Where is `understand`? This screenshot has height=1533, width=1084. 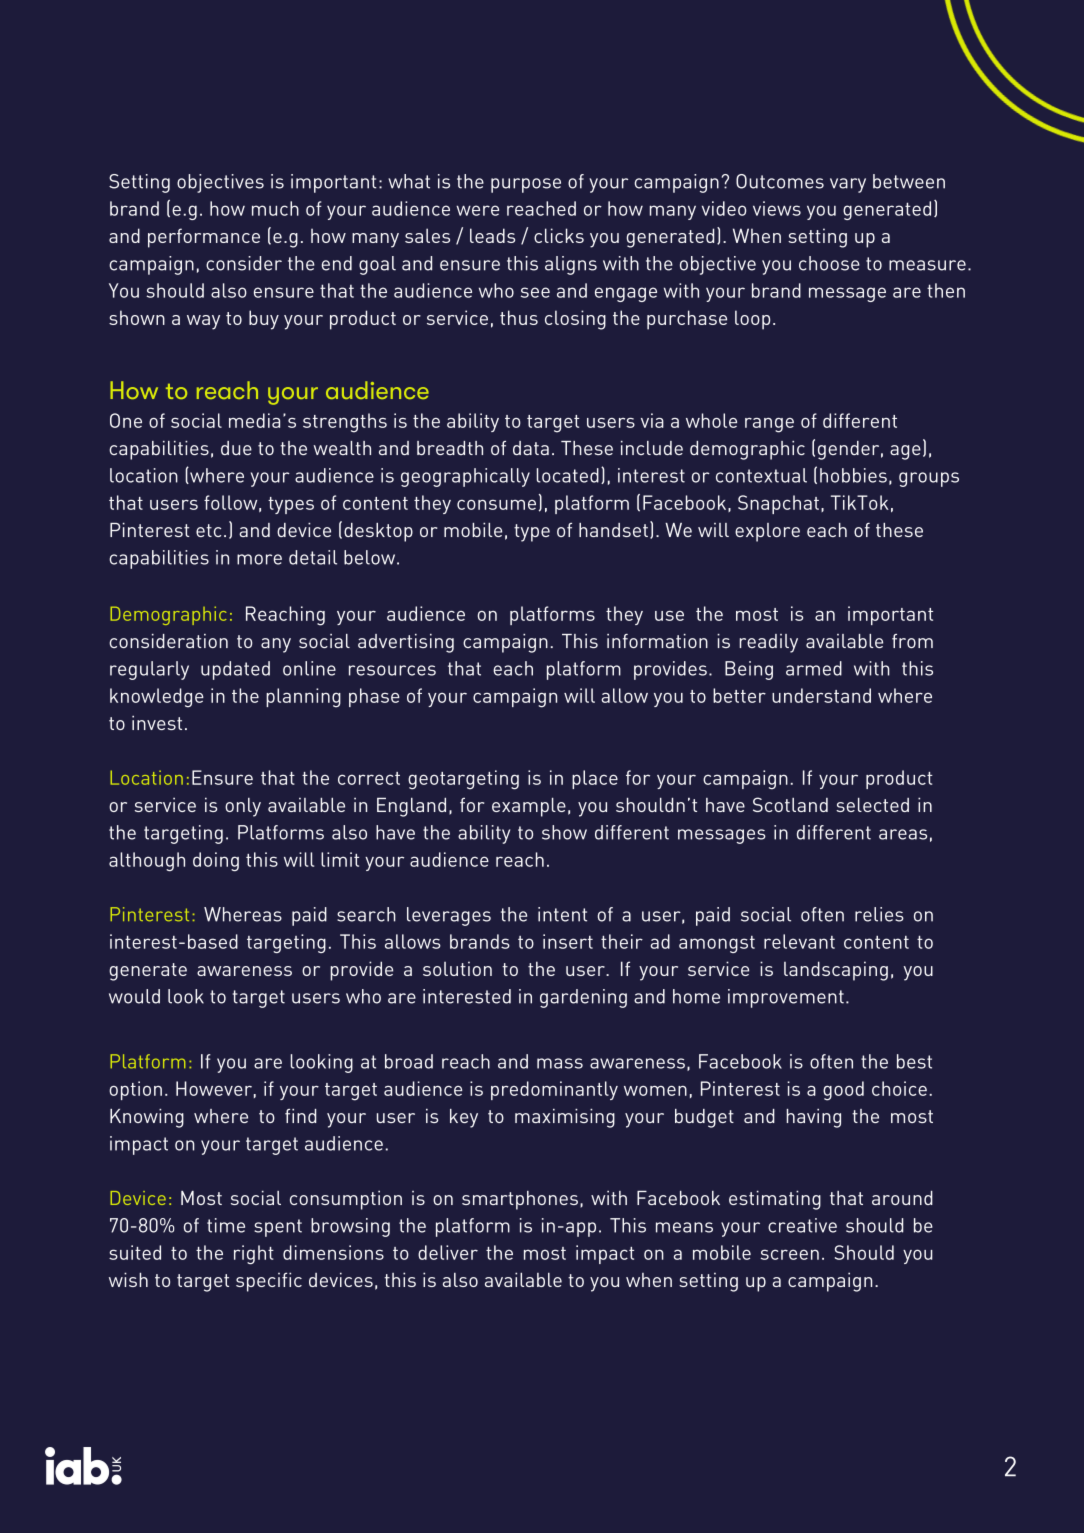
understand is located at coordinates (821, 695).
